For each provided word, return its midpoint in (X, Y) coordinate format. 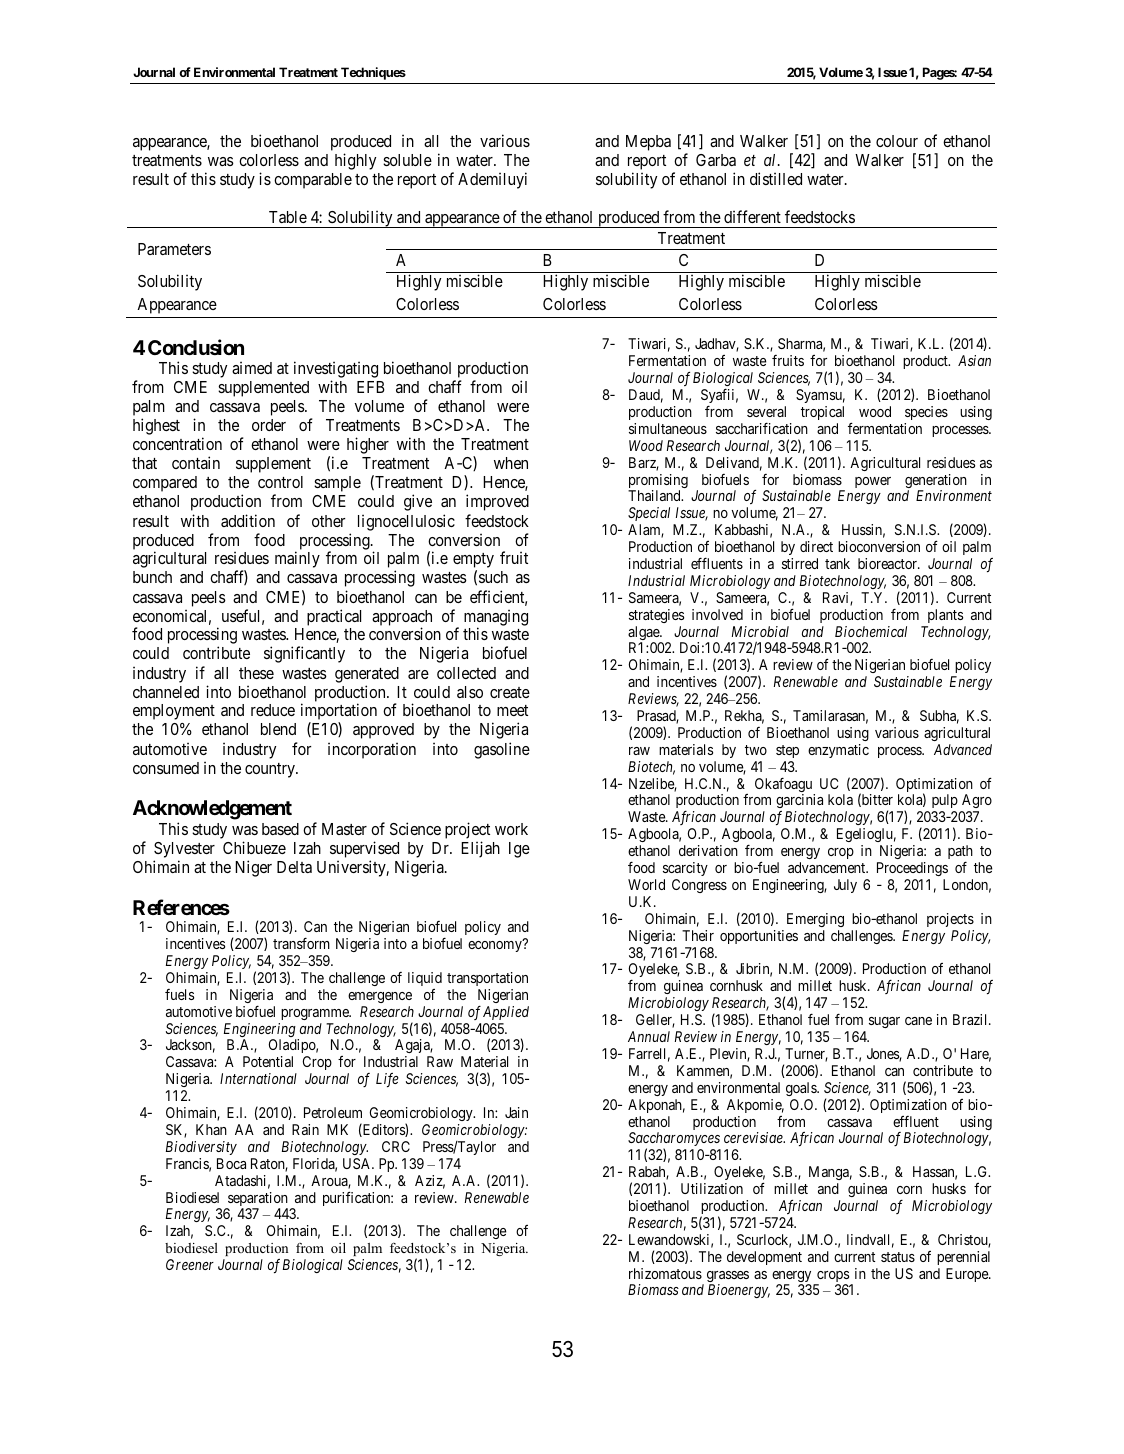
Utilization (712, 1188)
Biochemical (871, 631)
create (510, 692)
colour (897, 141)
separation (257, 1200)
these (256, 673)
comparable (313, 181)
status (898, 1257)
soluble (407, 160)
